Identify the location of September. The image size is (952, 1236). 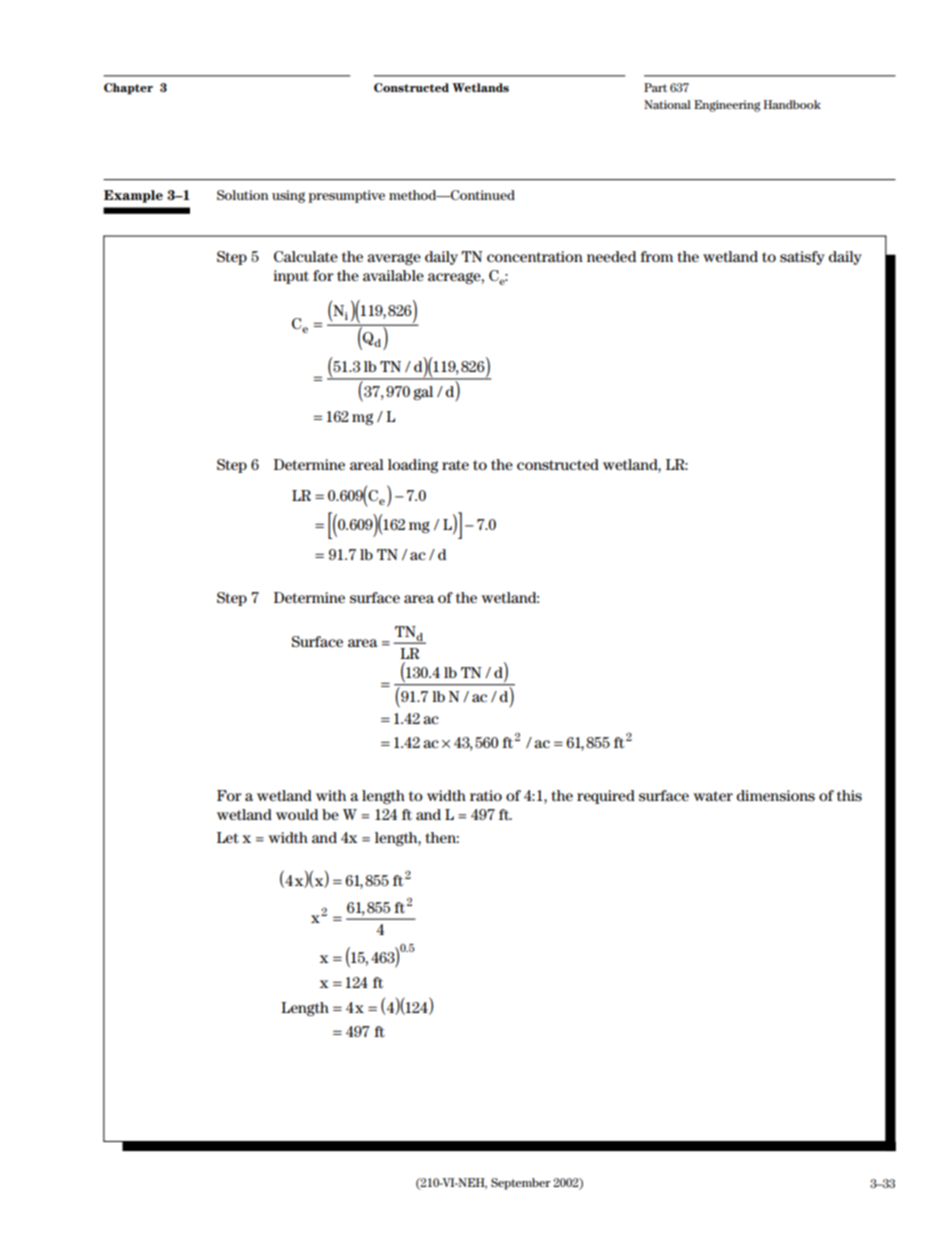
(521, 1184).
